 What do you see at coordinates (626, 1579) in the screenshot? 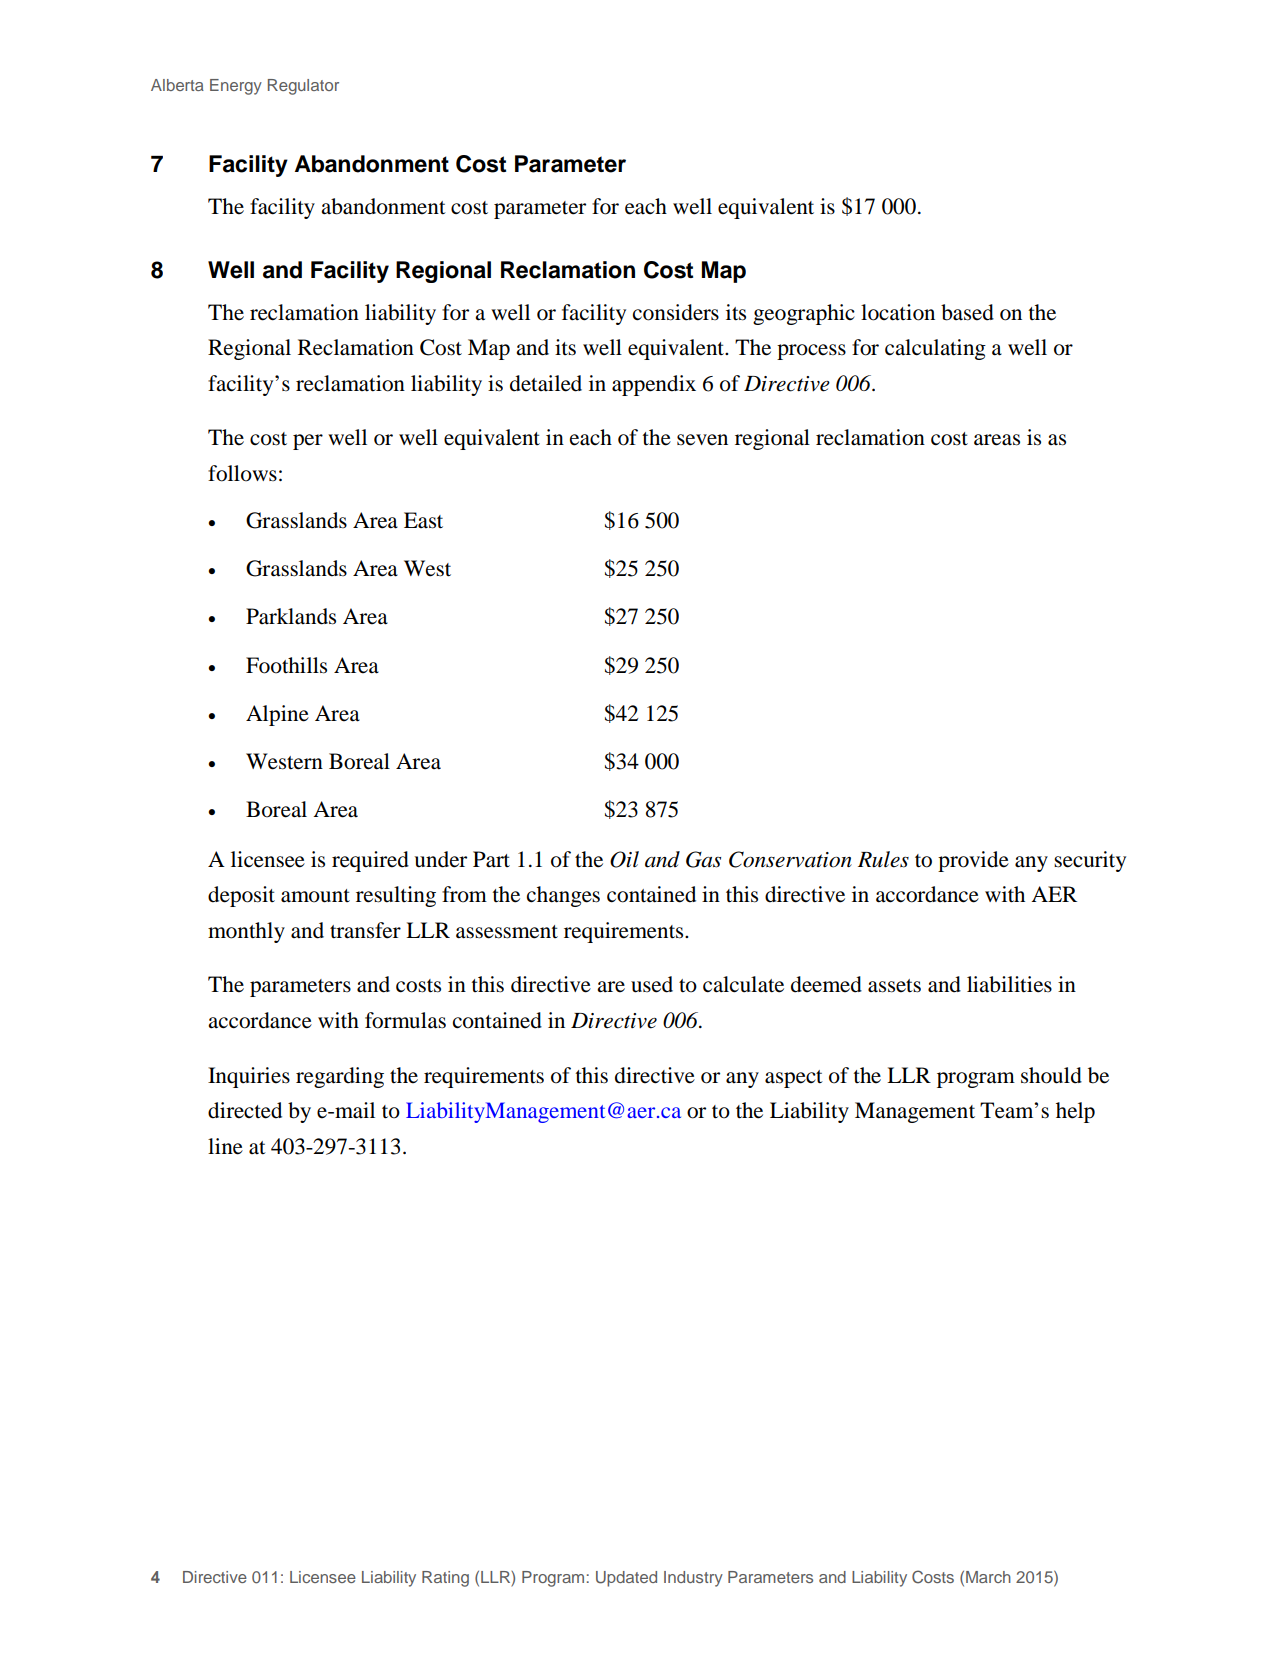
I see `Updated` at bounding box center [626, 1579].
